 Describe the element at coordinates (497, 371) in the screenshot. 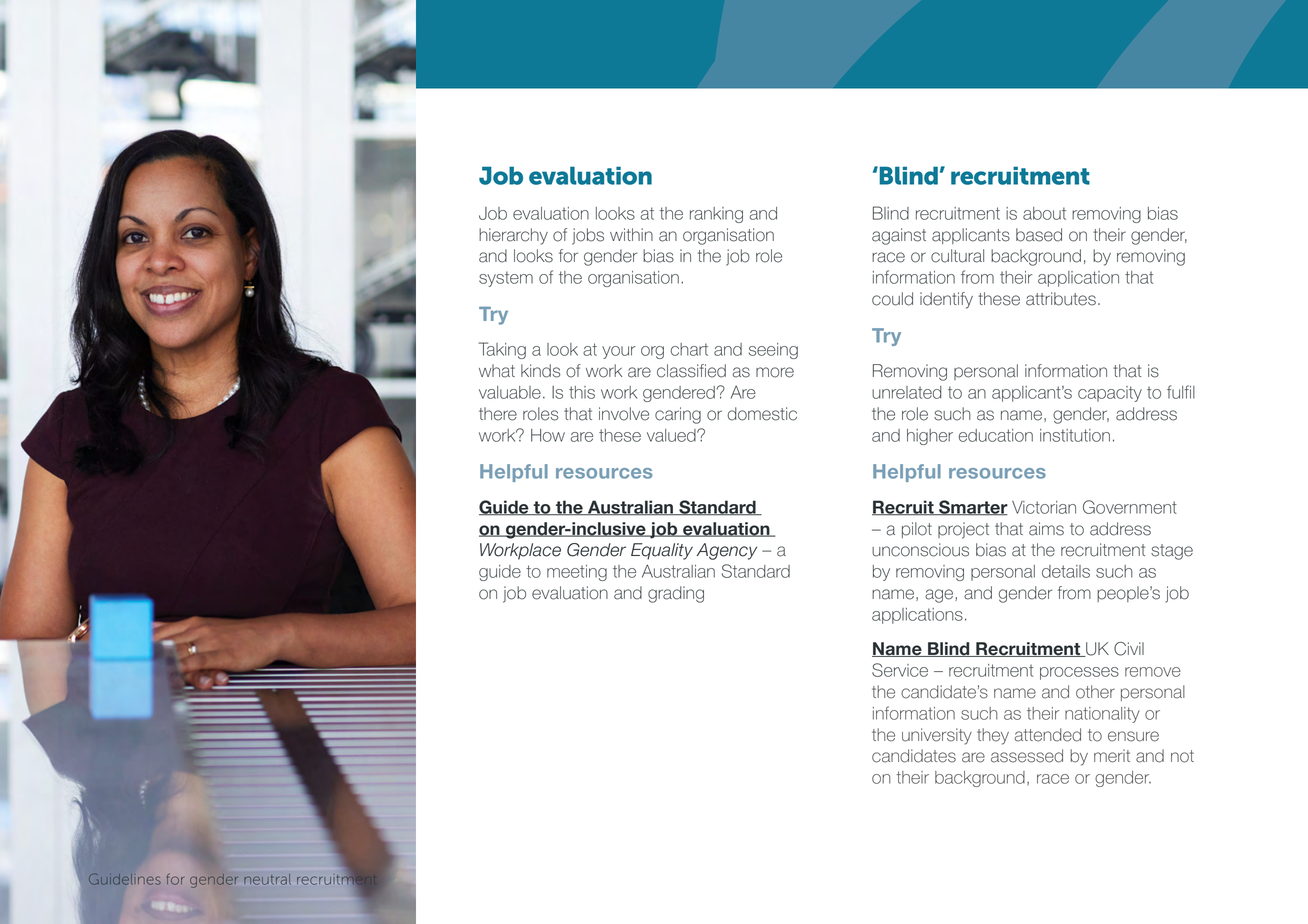

I see `what` at that location.
